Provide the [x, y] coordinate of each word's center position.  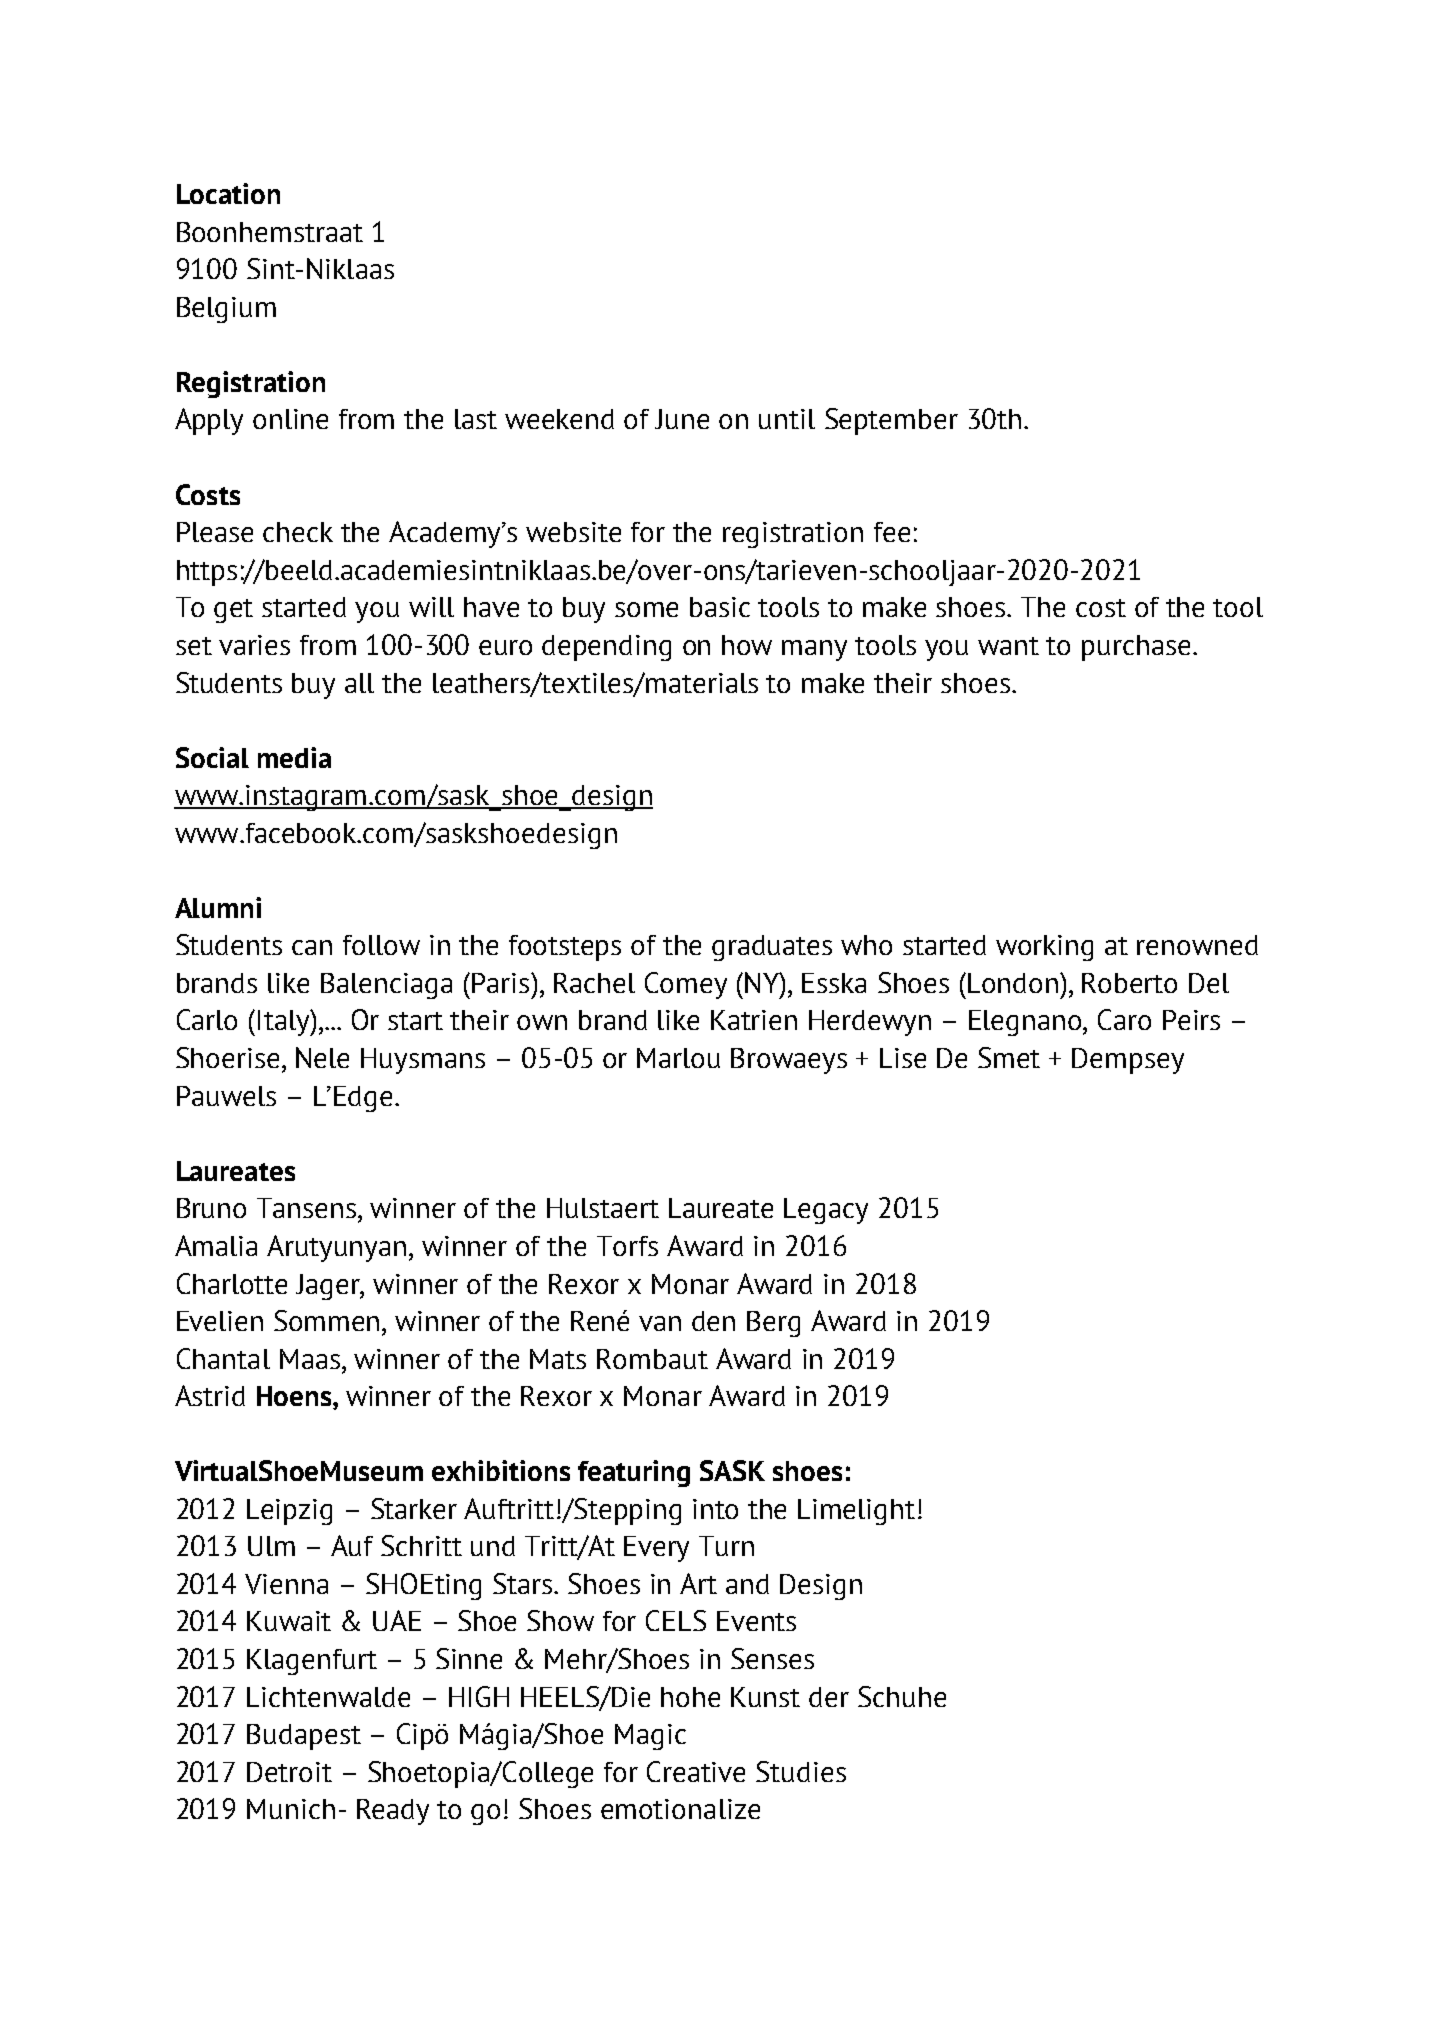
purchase [1136, 648]
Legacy [826, 1211]
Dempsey [1128, 1061]
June [682, 419]
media [294, 757]
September [891, 421]
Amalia [216, 1245]
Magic [650, 1737]
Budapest [304, 1737]
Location [228, 193]
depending [606, 648]
